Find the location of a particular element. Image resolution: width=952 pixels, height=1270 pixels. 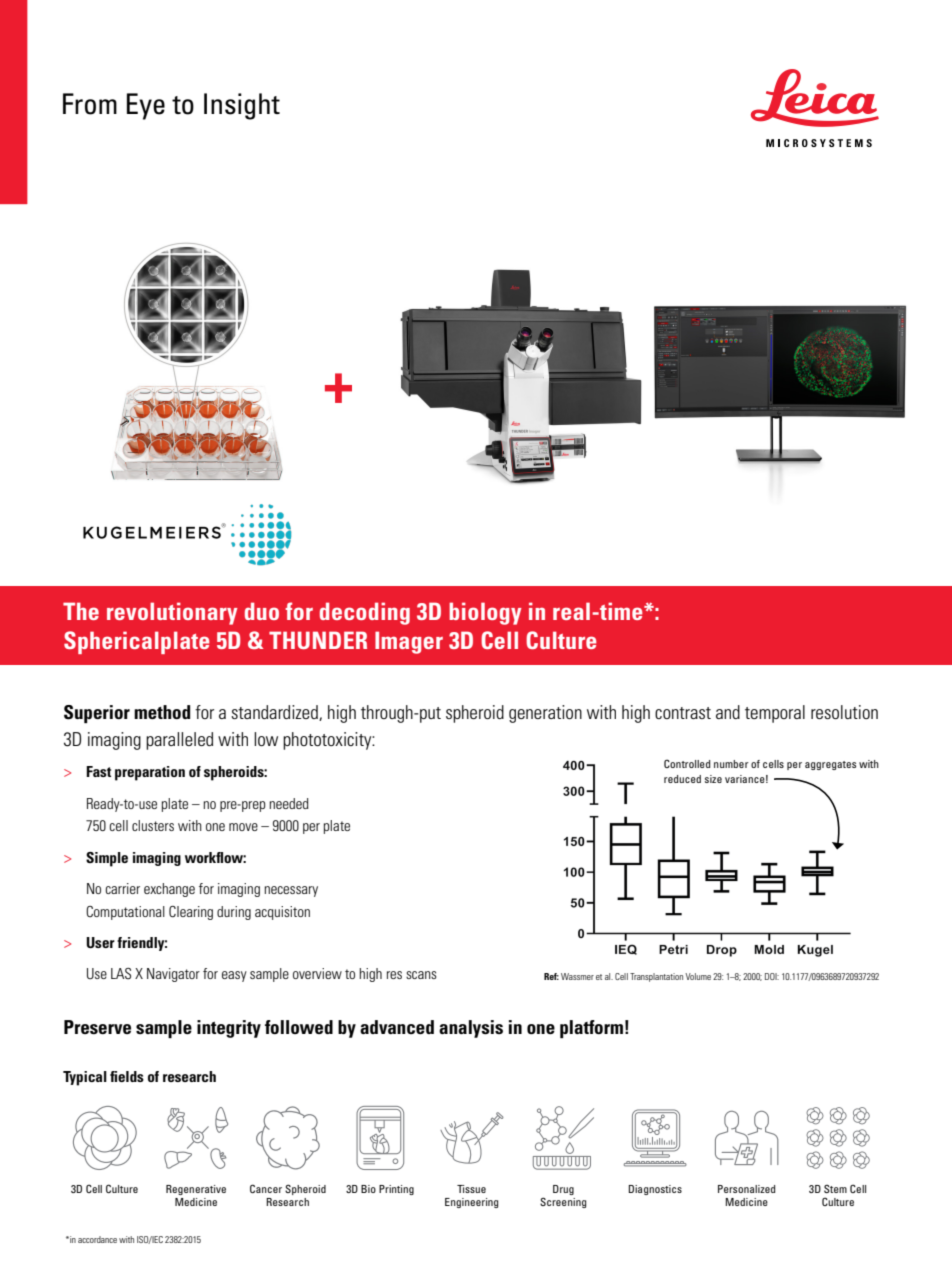

Regenerative is located at coordinates (196, 1190).
